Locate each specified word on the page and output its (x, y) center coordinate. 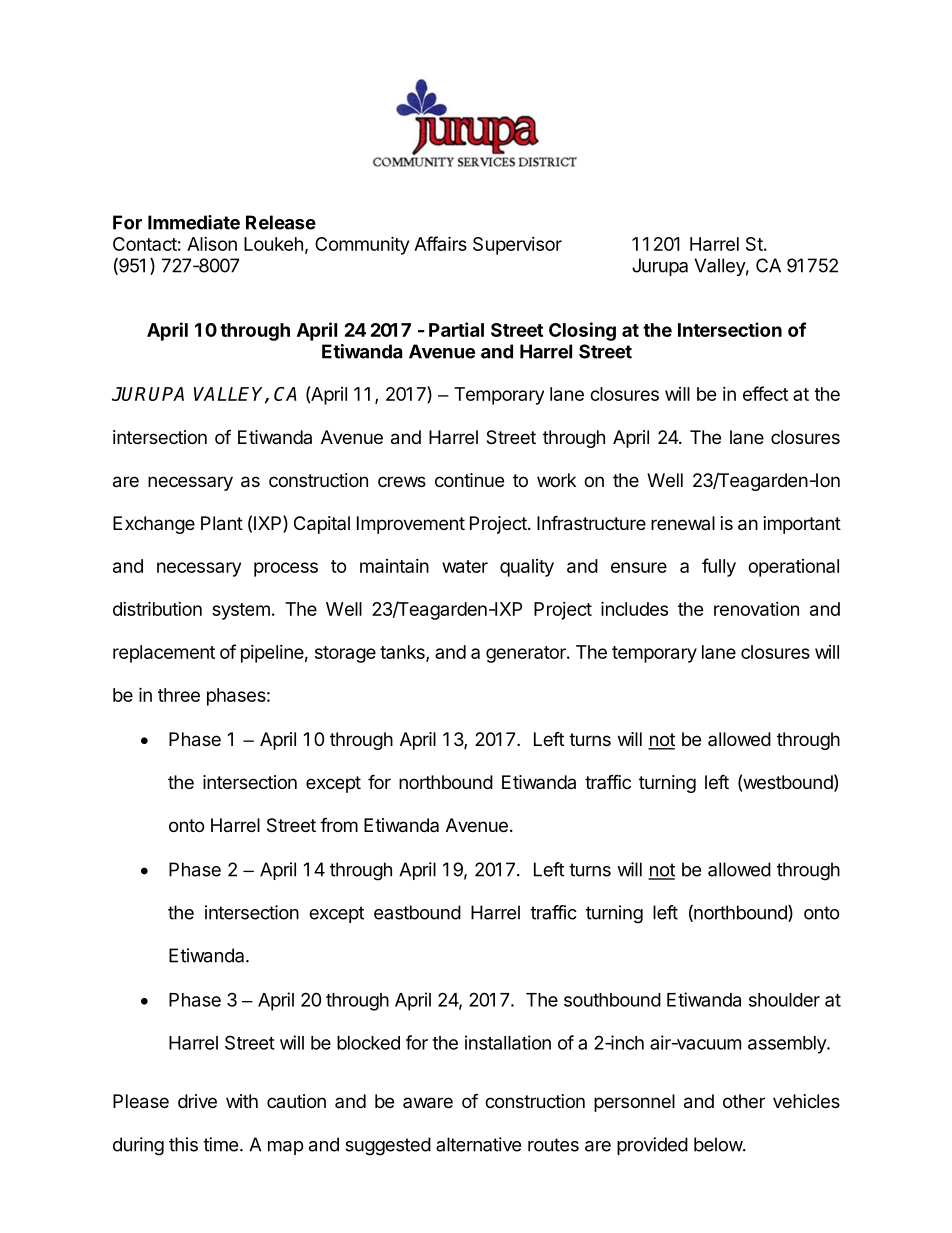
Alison (212, 244)
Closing (582, 331)
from (339, 824)
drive (197, 1101)
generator (527, 654)
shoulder (784, 1000)
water (465, 566)
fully (719, 567)
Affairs (440, 243)
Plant (222, 523)
